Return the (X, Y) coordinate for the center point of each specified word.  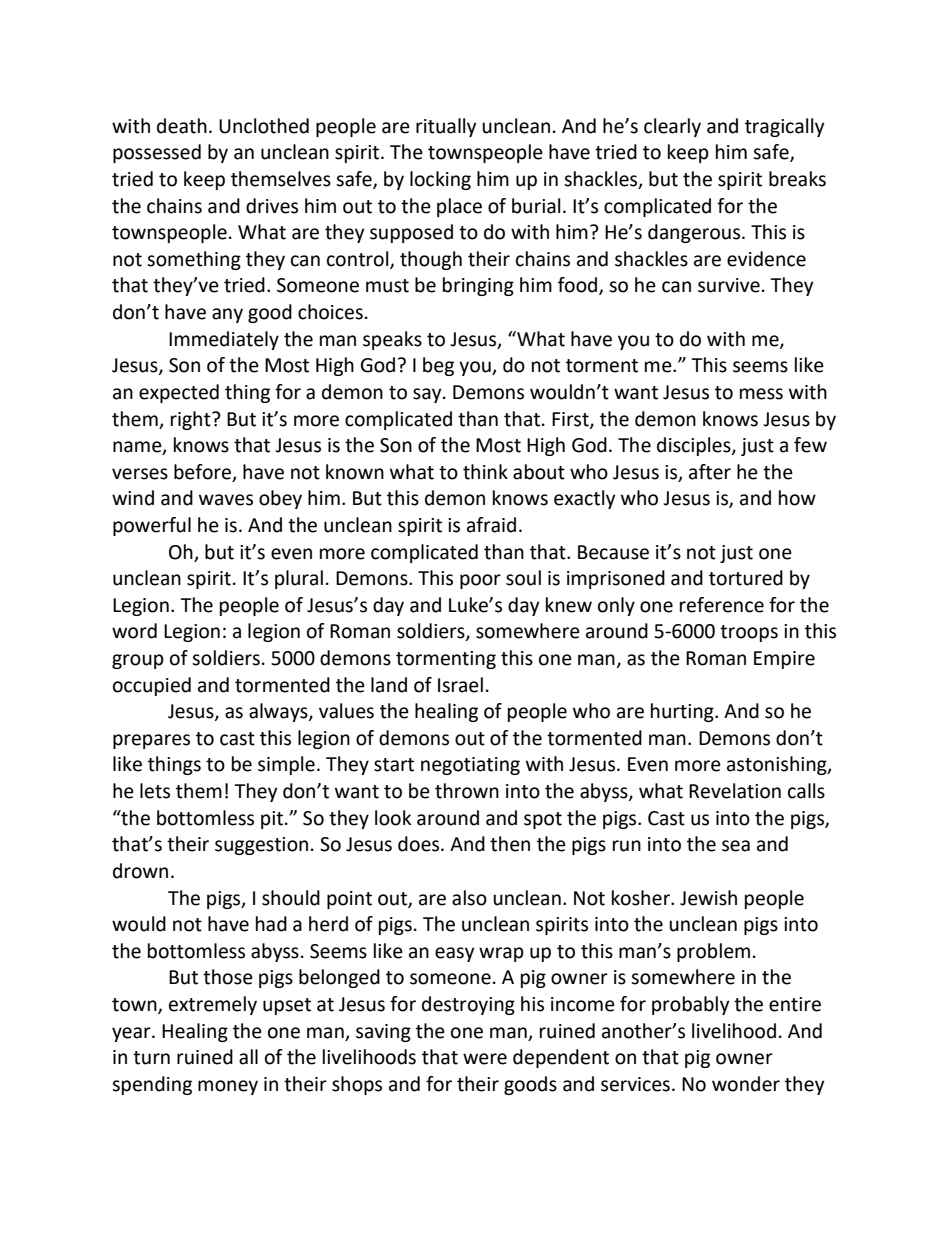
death (182, 126)
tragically (785, 127)
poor (480, 581)
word (134, 631)
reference (722, 605)
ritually (446, 127)
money (228, 1087)
